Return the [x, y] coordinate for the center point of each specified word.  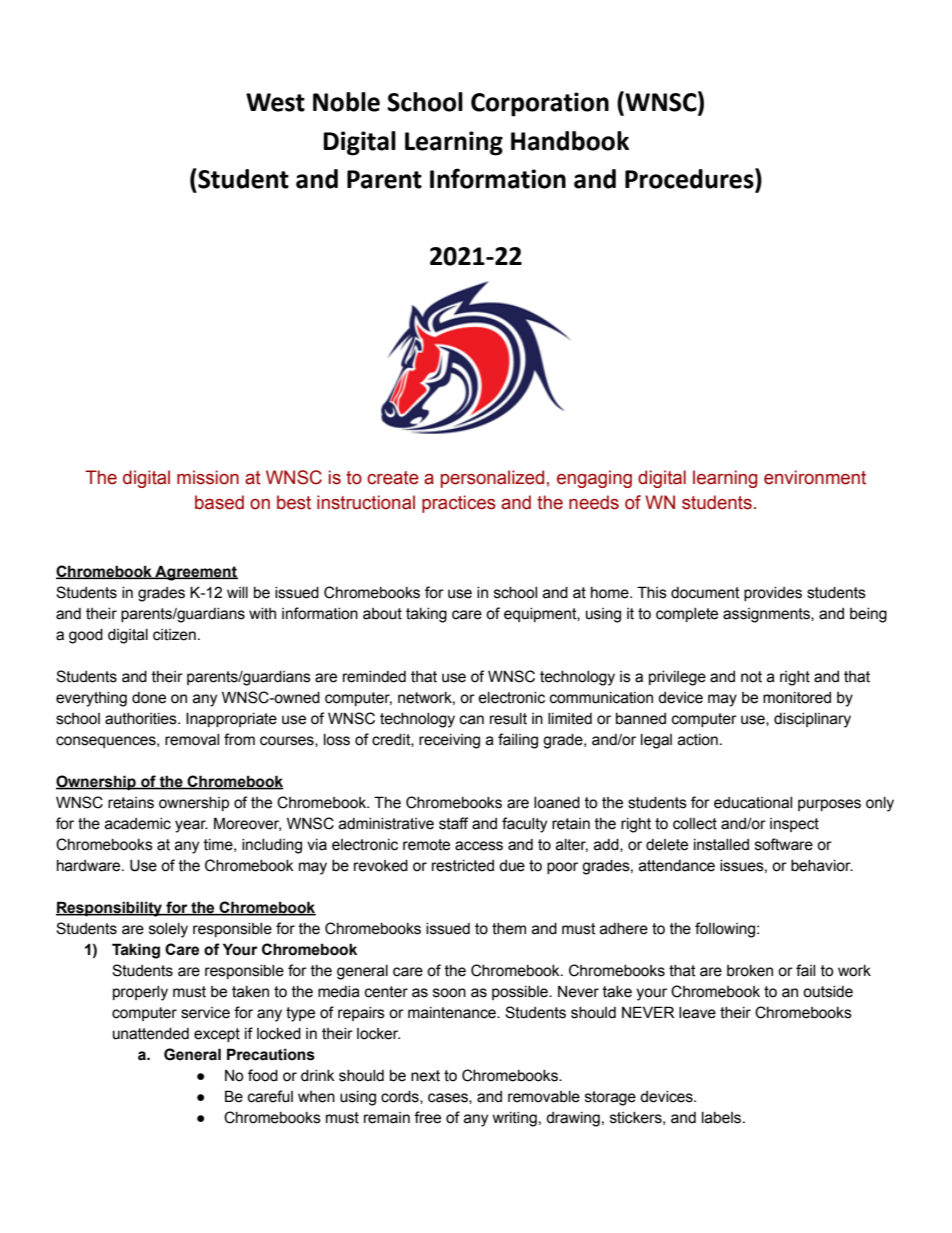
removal [192, 740]
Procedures [690, 178]
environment [815, 477]
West [275, 102]
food [263, 1075]
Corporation [540, 104]
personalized [492, 479]
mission [208, 477]
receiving [449, 741]
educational [753, 803]
